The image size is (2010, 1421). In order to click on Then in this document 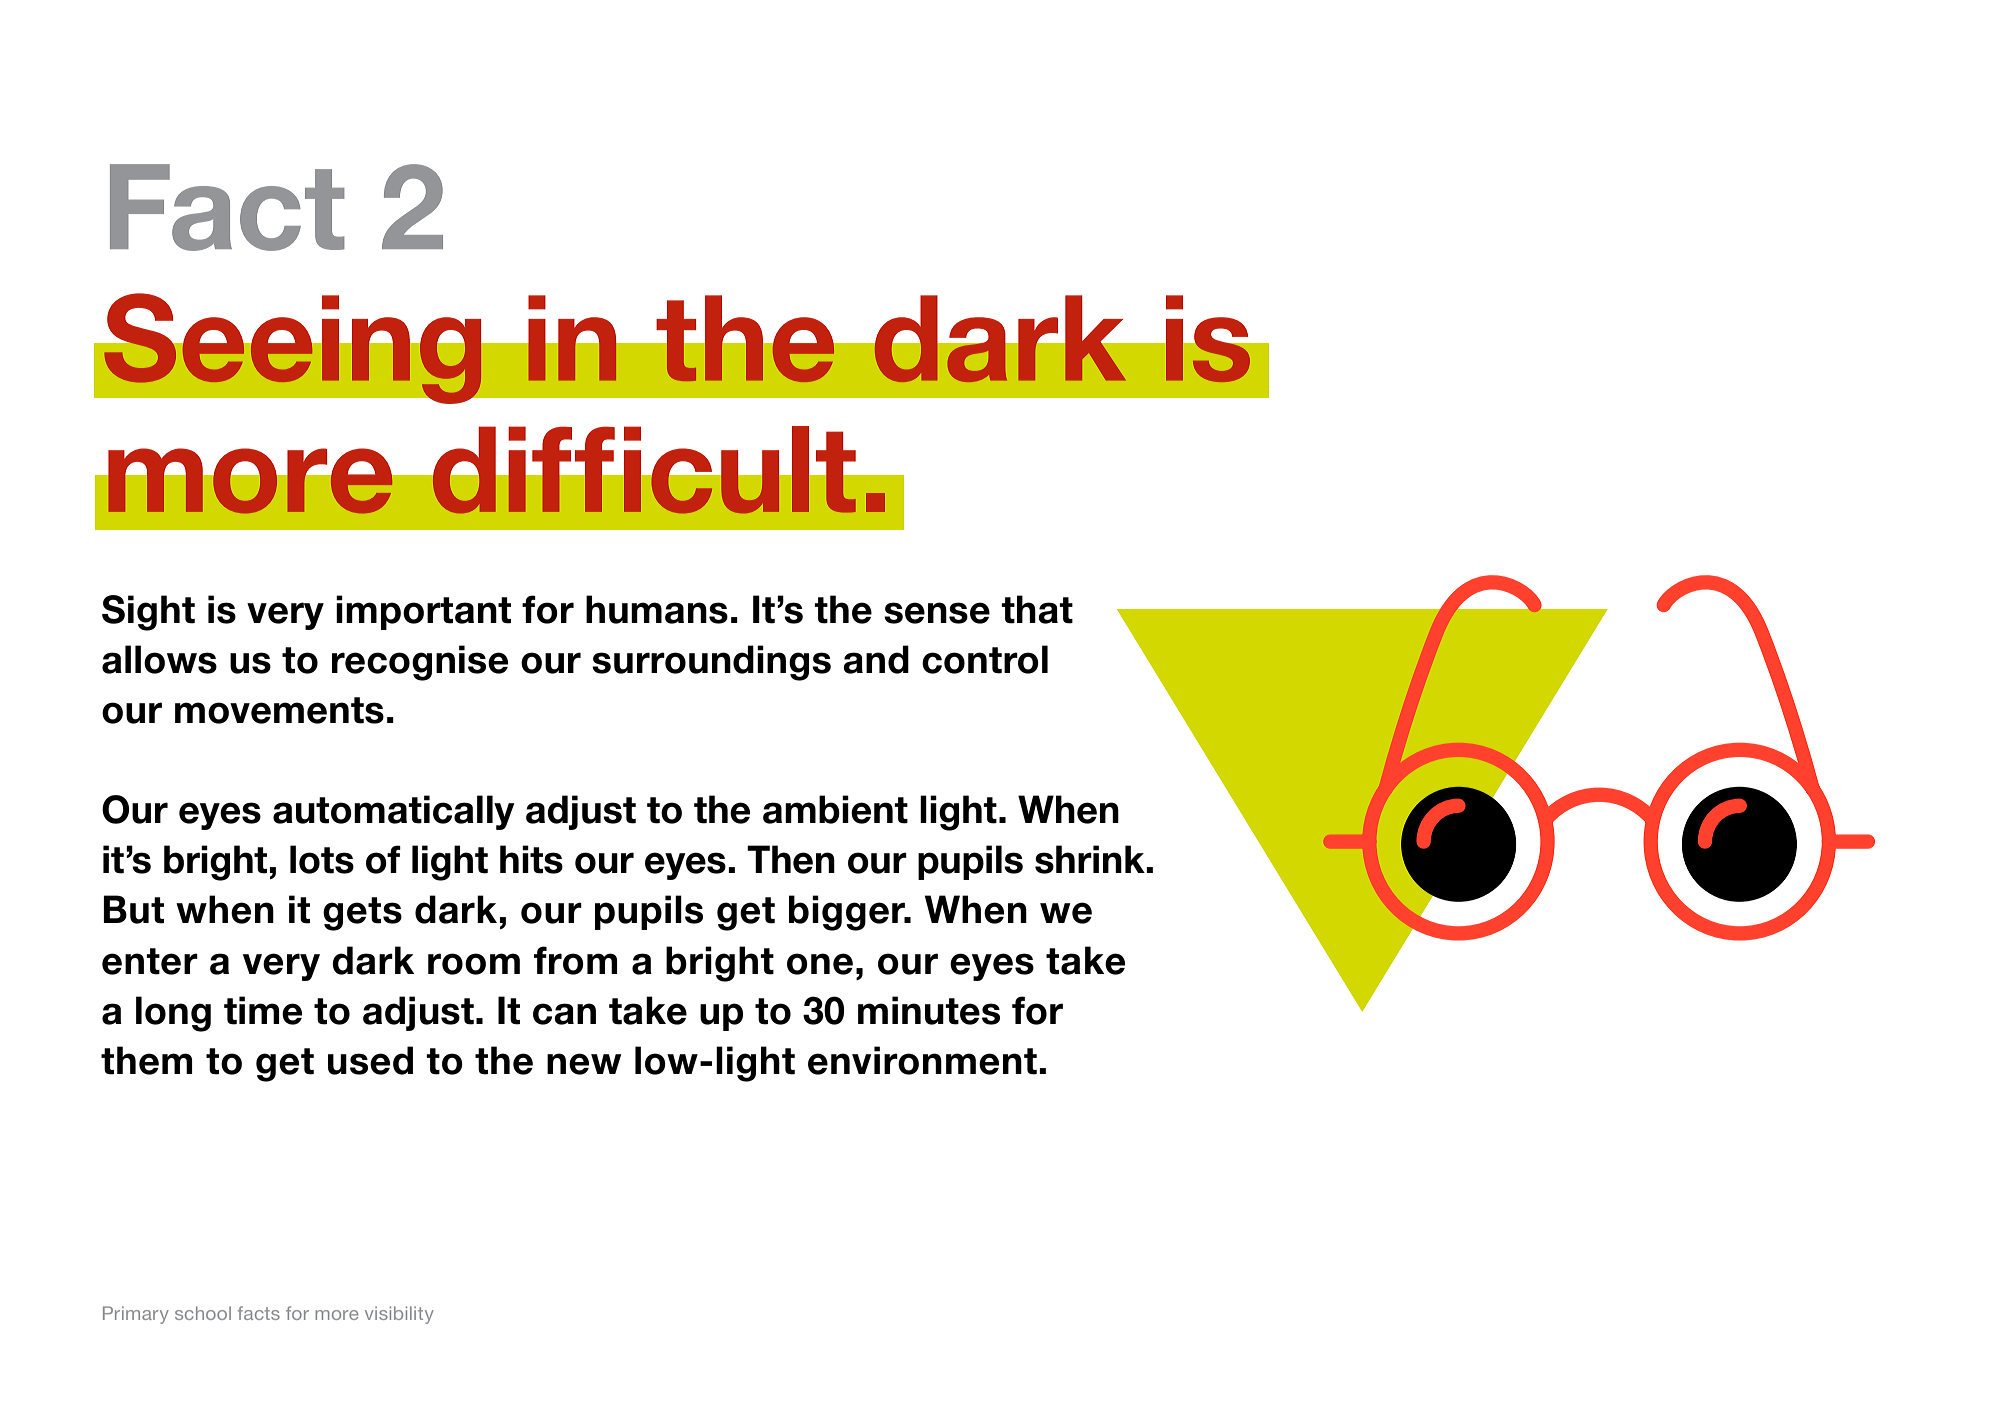, I will do `click(791, 859)`.
